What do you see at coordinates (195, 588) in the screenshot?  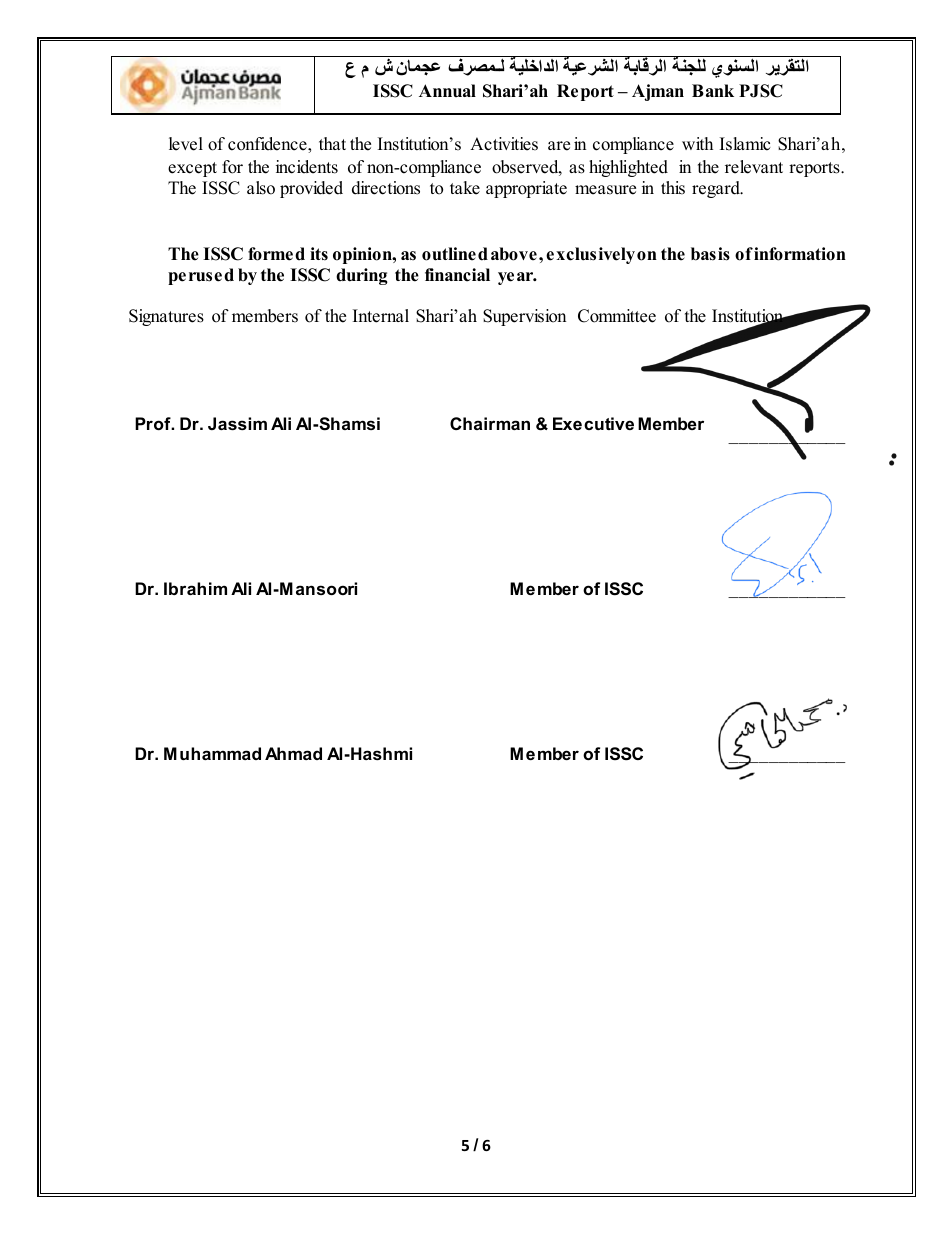 I see `Ibrahim` at bounding box center [195, 588].
